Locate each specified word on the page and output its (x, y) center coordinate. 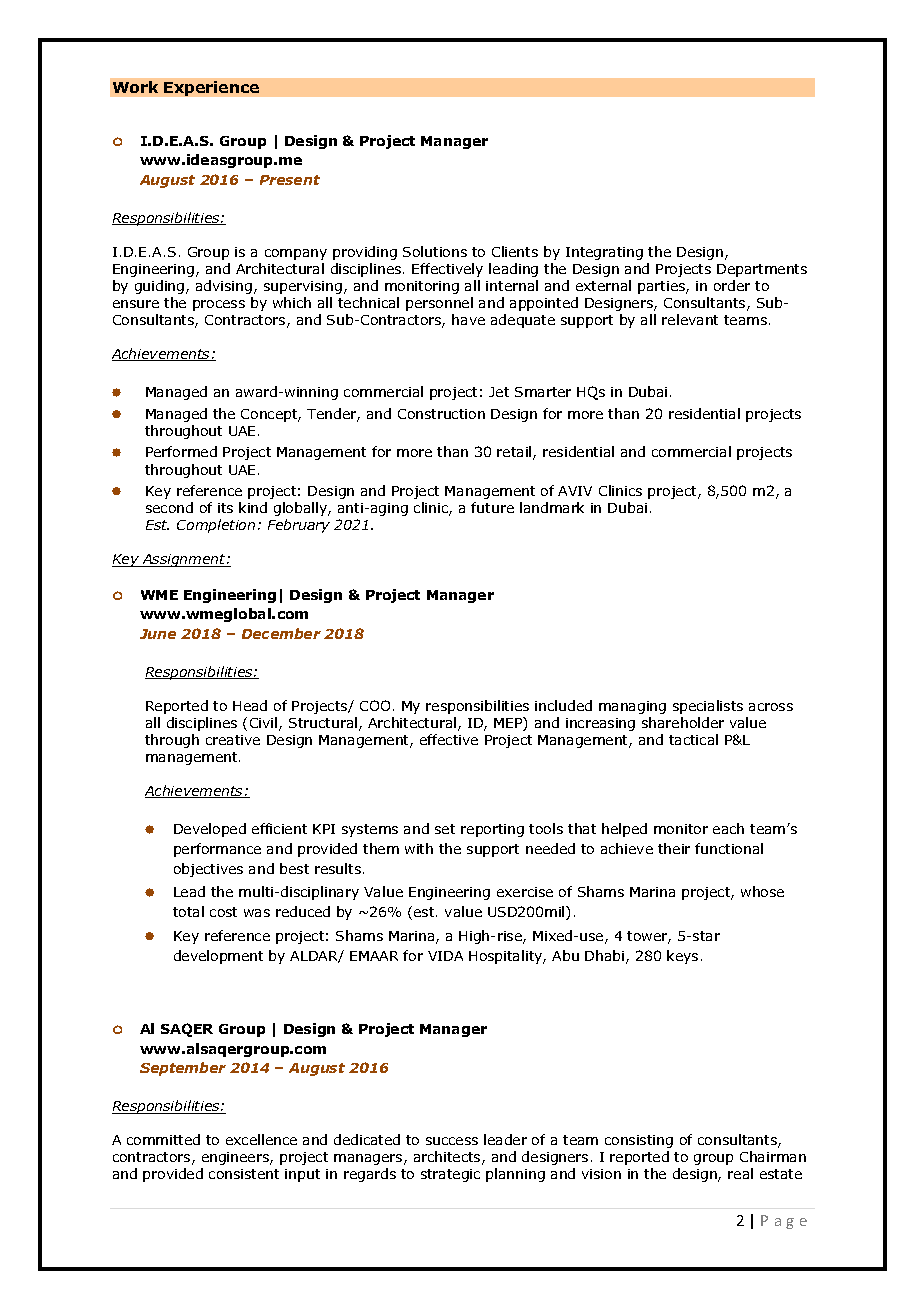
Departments (762, 270)
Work (135, 87)
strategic (450, 1175)
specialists (708, 707)
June (158, 634)
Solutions (435, 251)
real (740, 1173)
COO (375, 705)
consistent (244, 1174)
